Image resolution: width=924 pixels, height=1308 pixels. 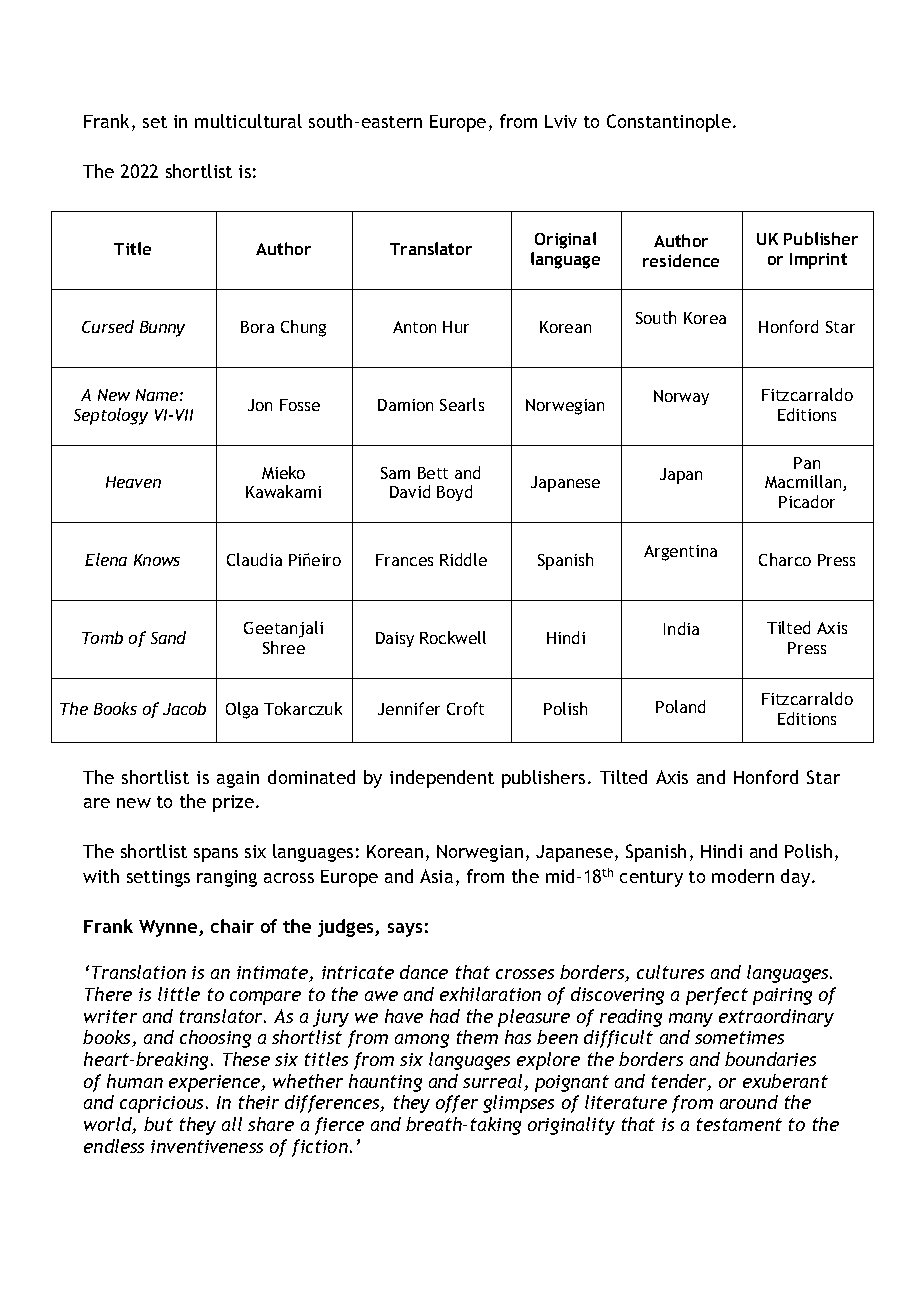 What do you see at coordinates (168, 637) in the page?
I see `Sand` at bounding box center [168, 637].
